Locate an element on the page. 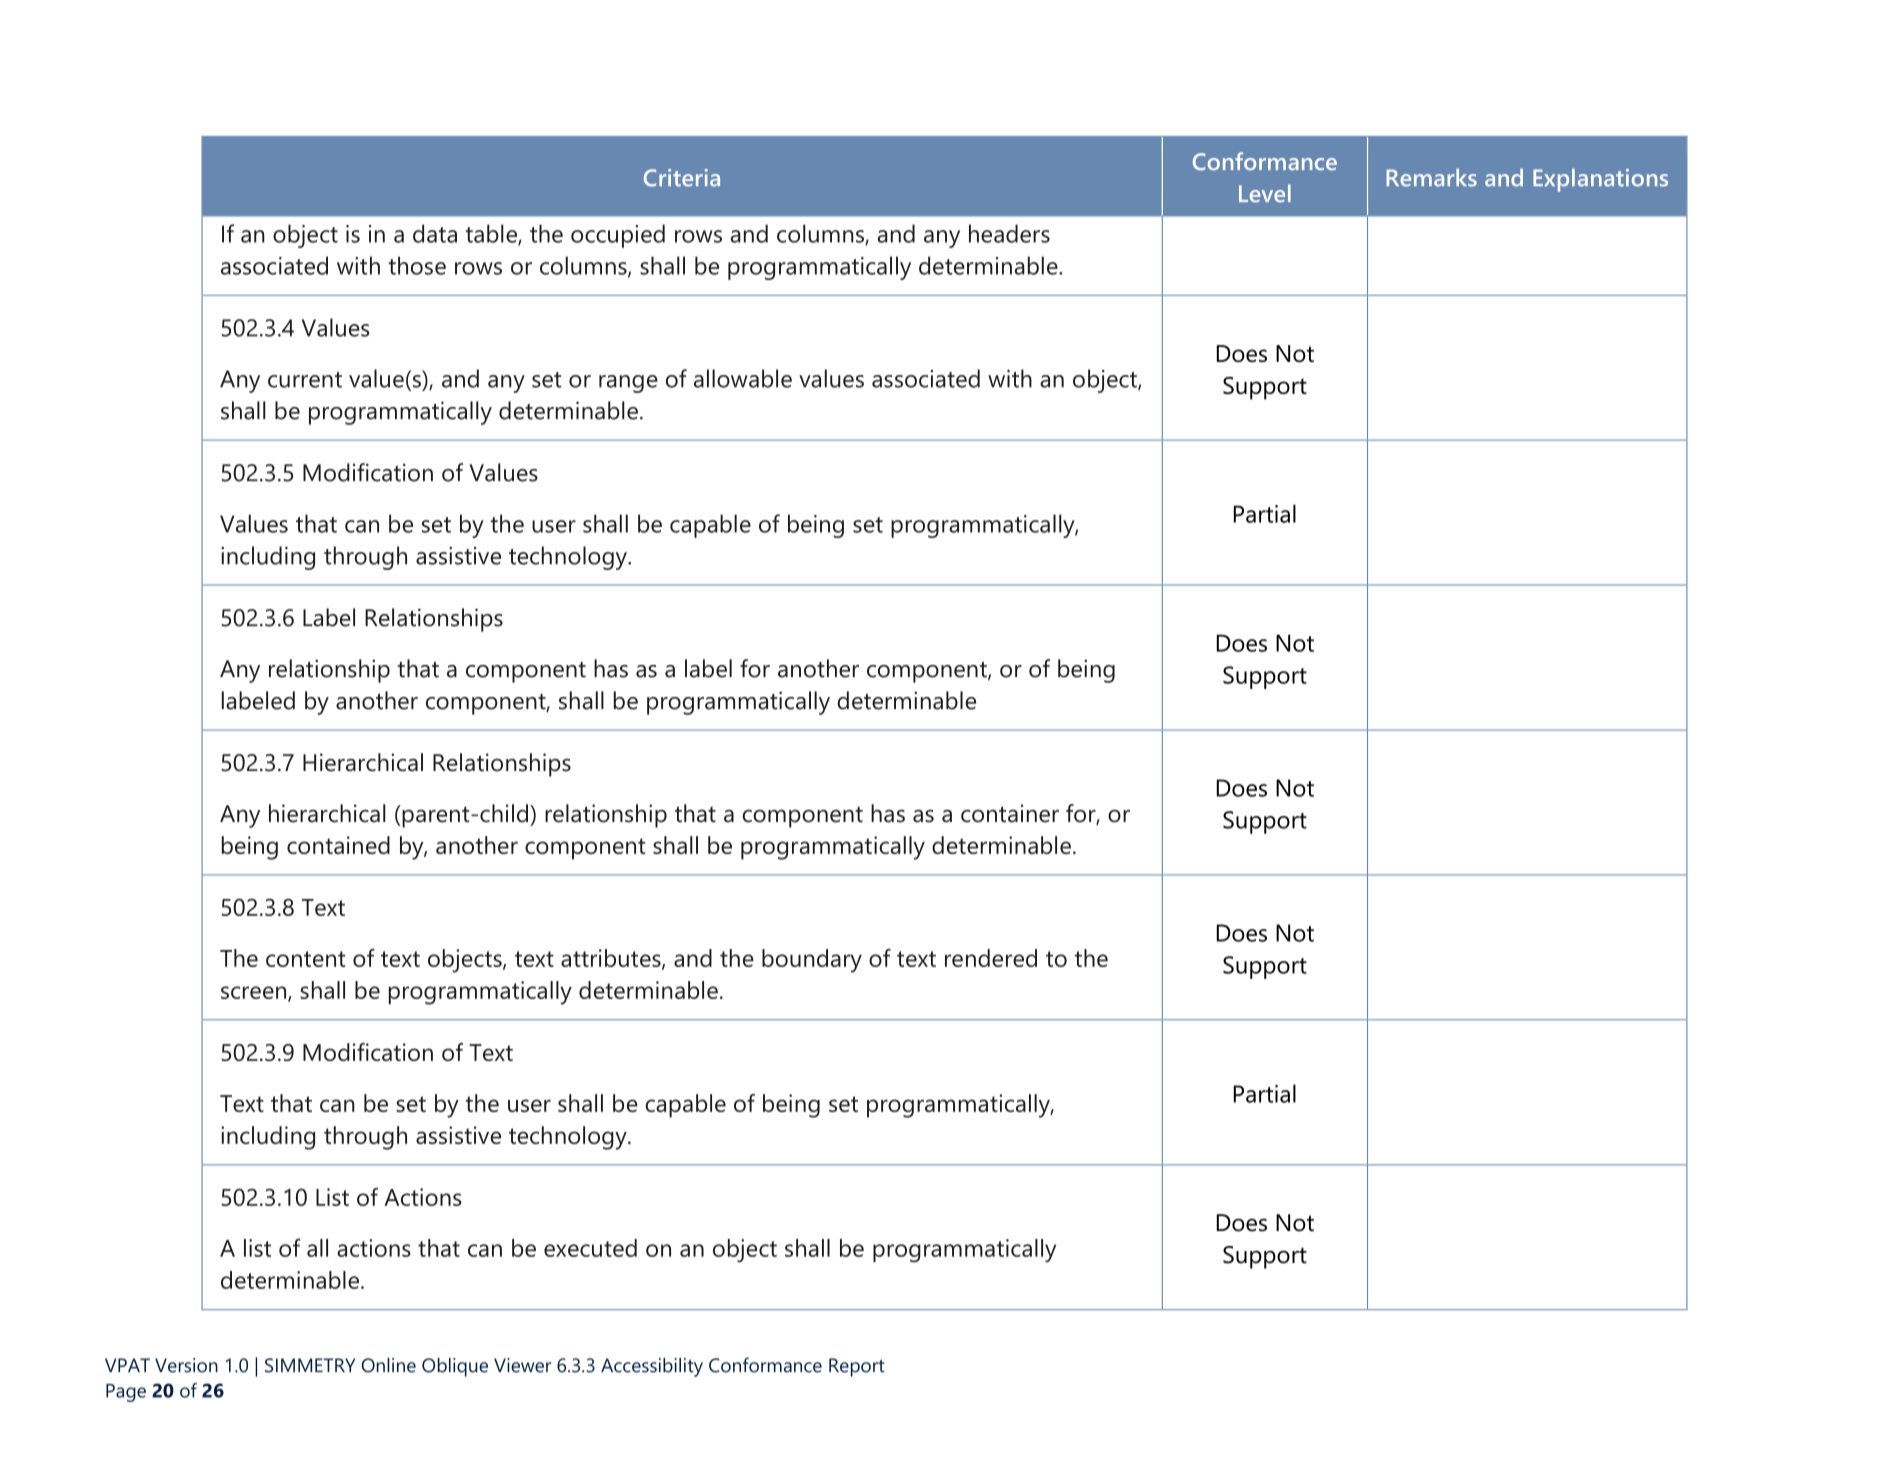 This image has height=1468, width=1899. headers is located at coordinates (1009, 233).
